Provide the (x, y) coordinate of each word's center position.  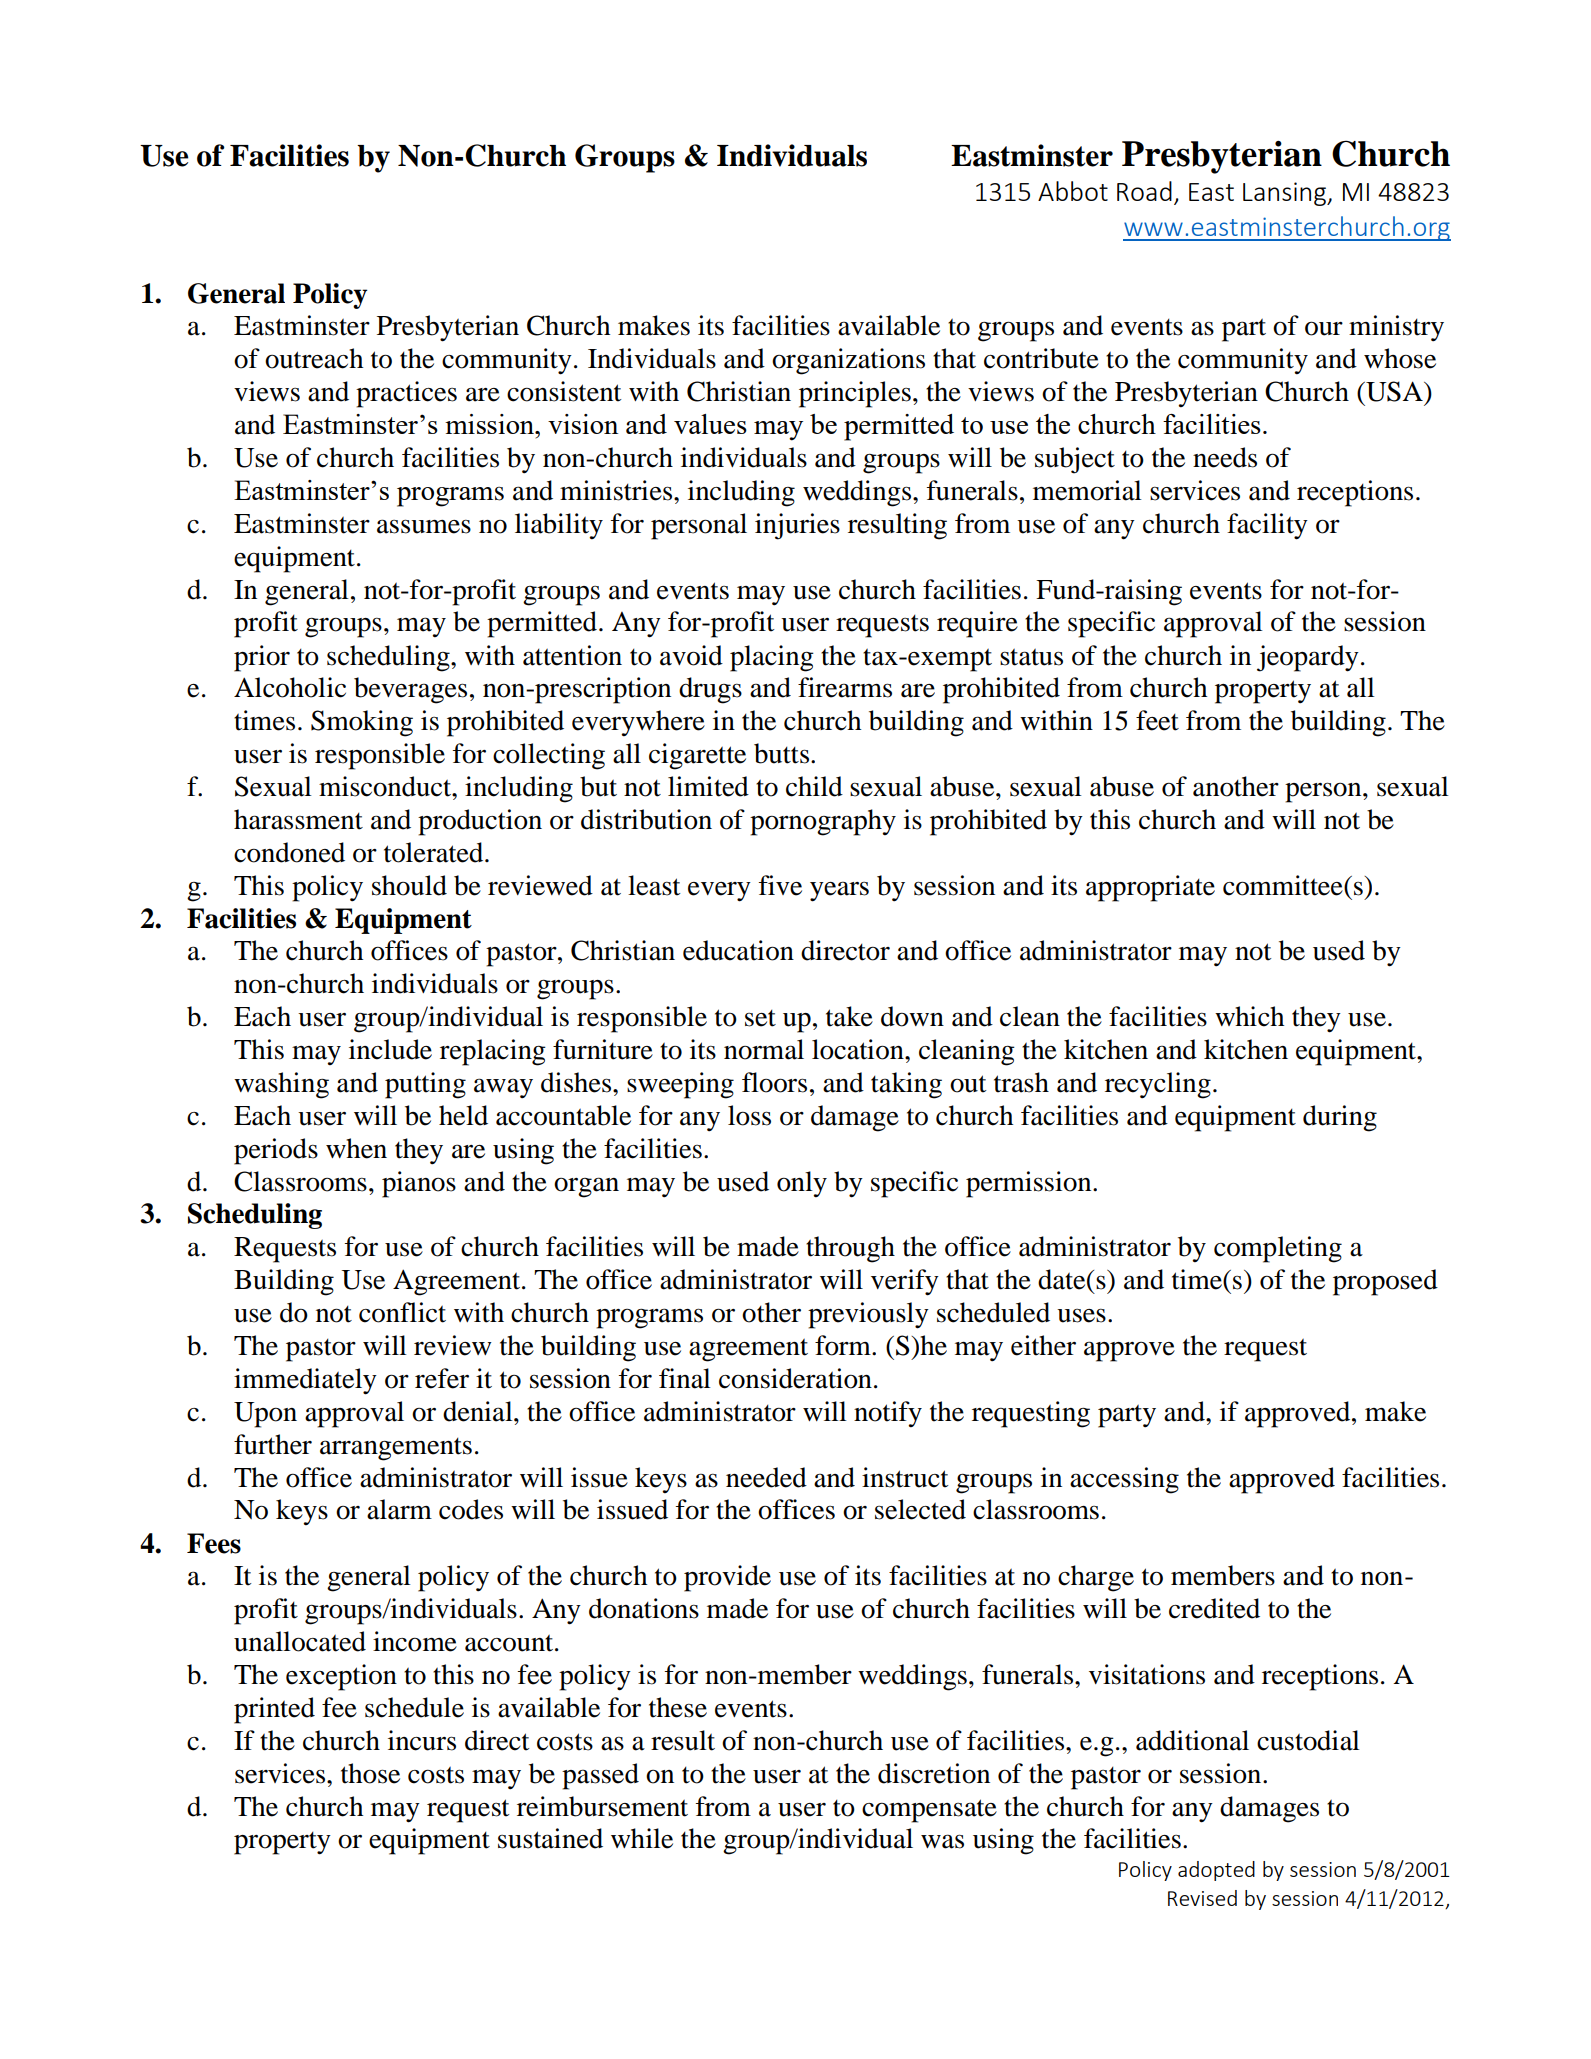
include (390, 1049)
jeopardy (1308, 658)
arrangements (396, 1449)
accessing (1124, 1480)
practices (406, 394)
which (1249, 1016)
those (370, 1773)
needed (766, 1477)
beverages (410, 690)
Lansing (1286, 194)
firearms (845, 687)
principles (855, 394)
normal (764, 1049)
